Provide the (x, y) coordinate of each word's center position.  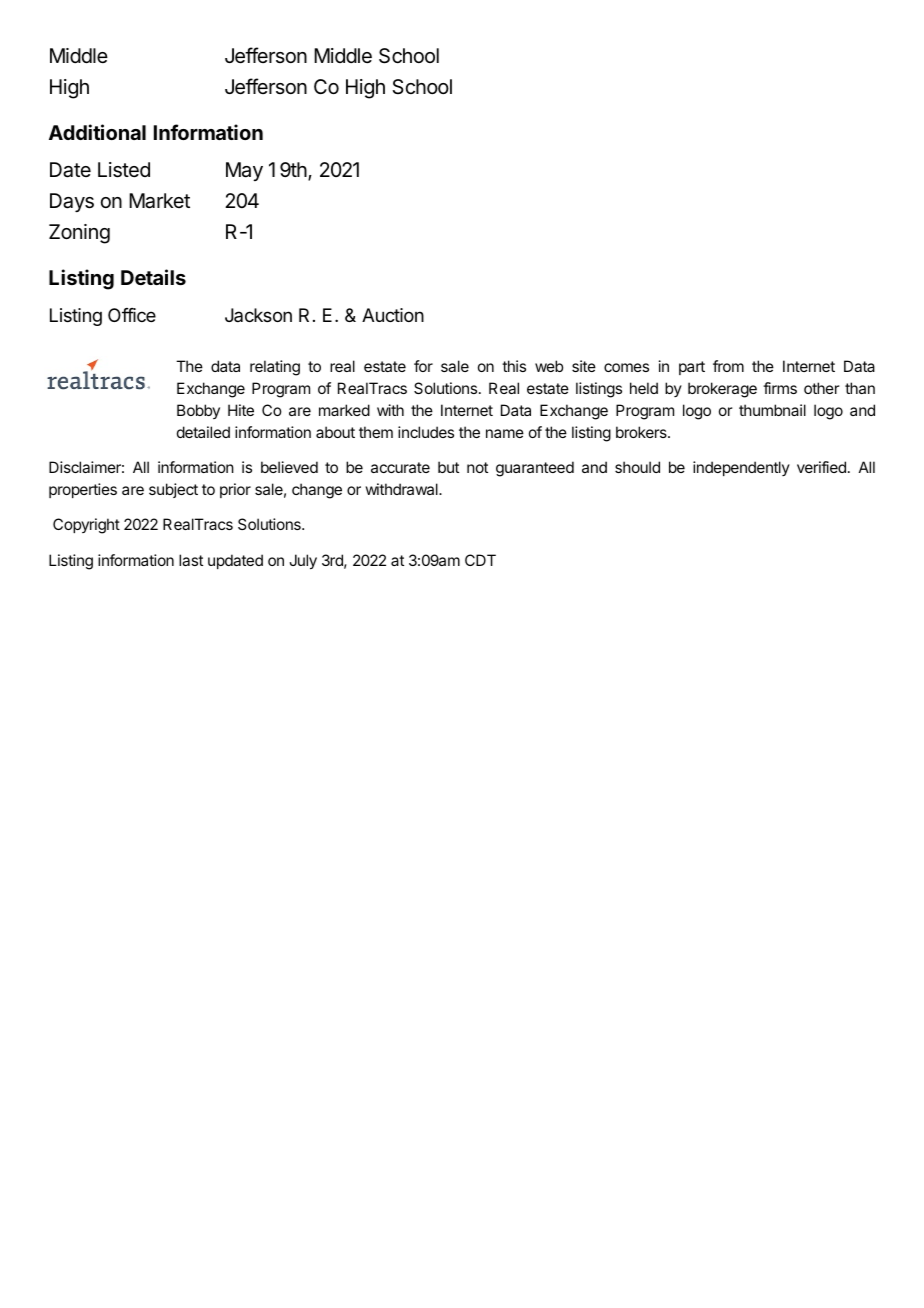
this (514, 366)
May (244, 171)
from (728, 366)
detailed (203, 432)
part (692, 368)
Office (132, 315)
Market (159, 201)
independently (741, 468)
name (505, 433)
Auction (393, 315)
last (191, 560)
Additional (97, 132)
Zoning (79, 234)
